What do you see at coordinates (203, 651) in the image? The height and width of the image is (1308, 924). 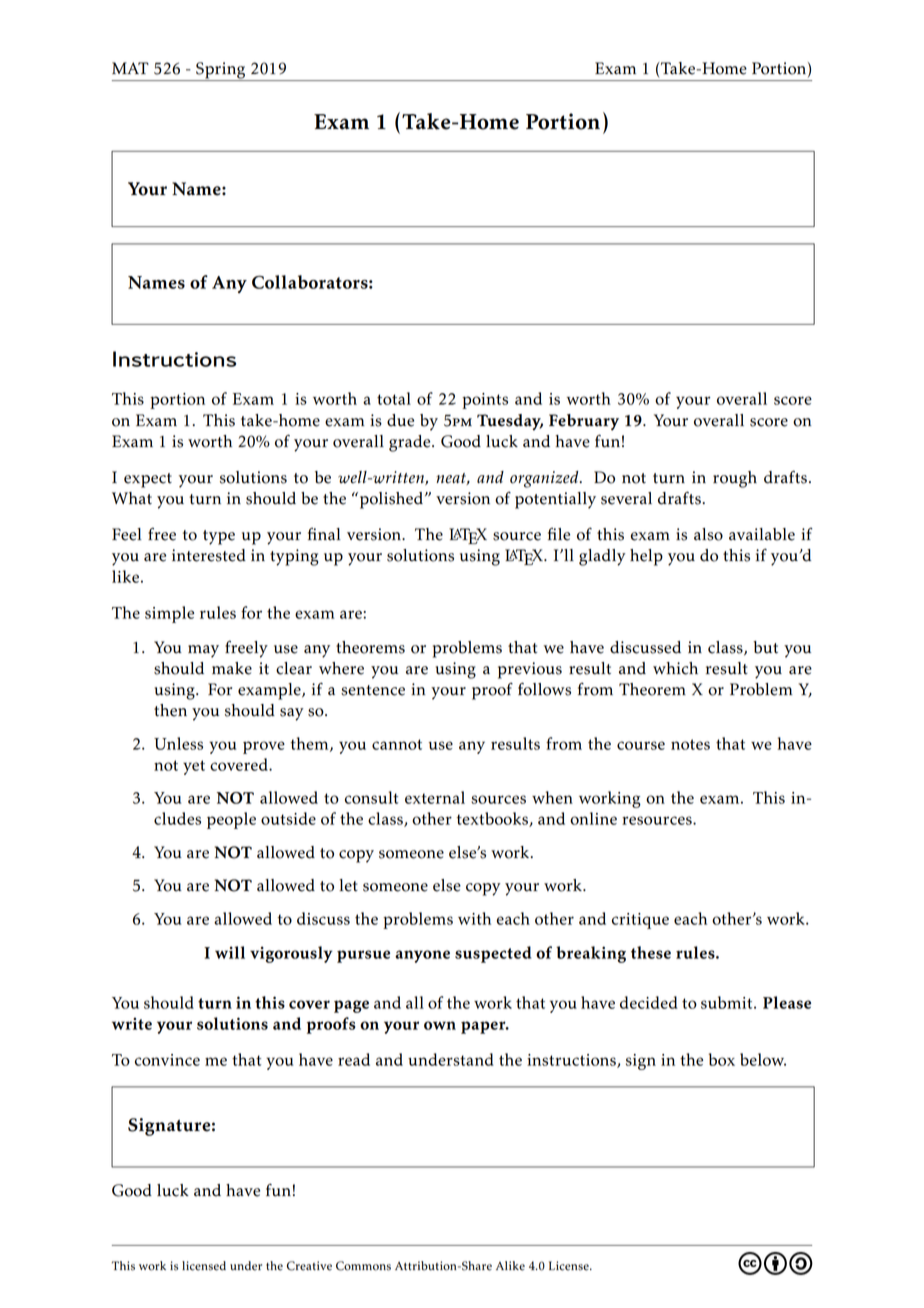 I see `may` at bounding box center [203, 651].
